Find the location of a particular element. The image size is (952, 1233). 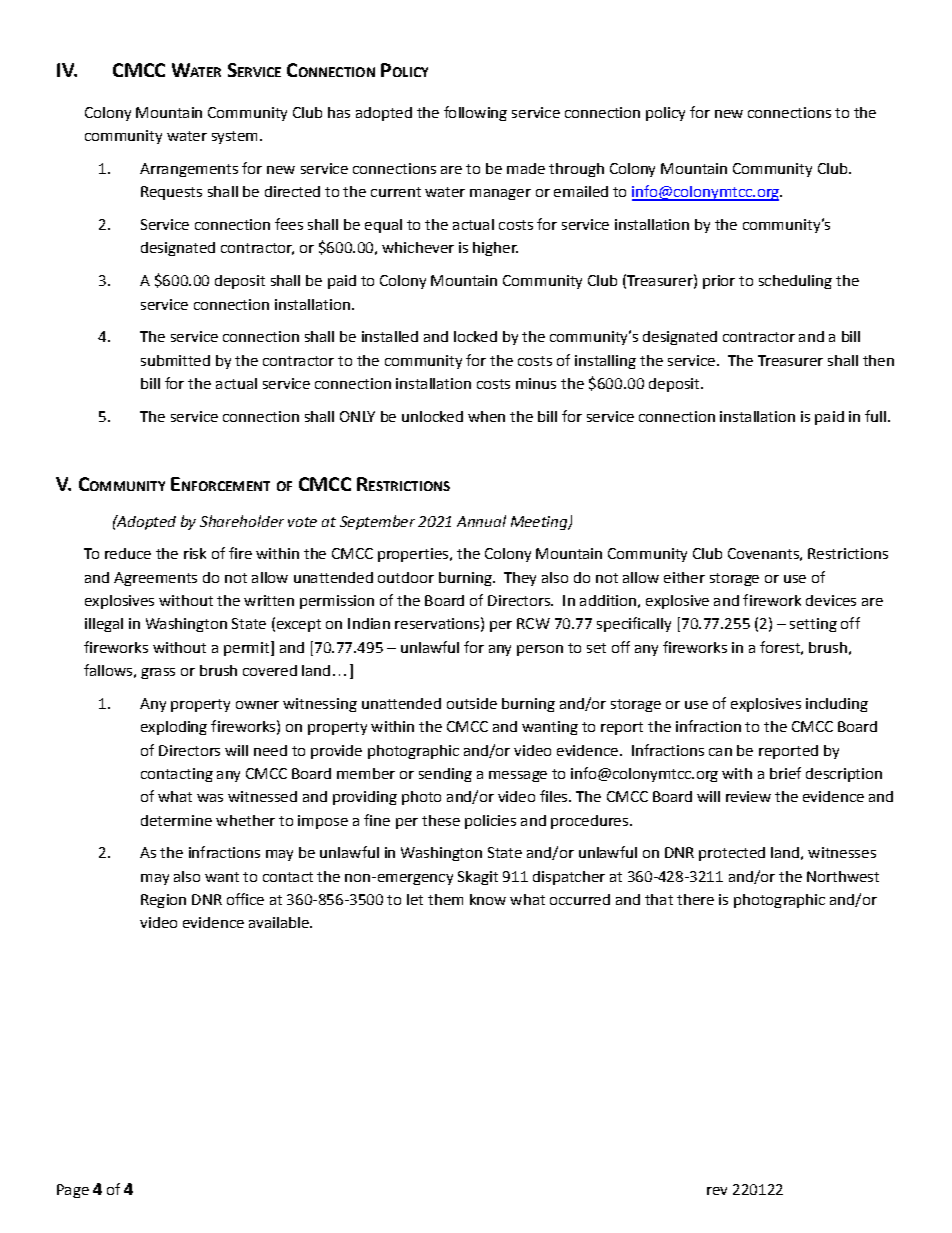

setting is located at coordinates (813, 625).
